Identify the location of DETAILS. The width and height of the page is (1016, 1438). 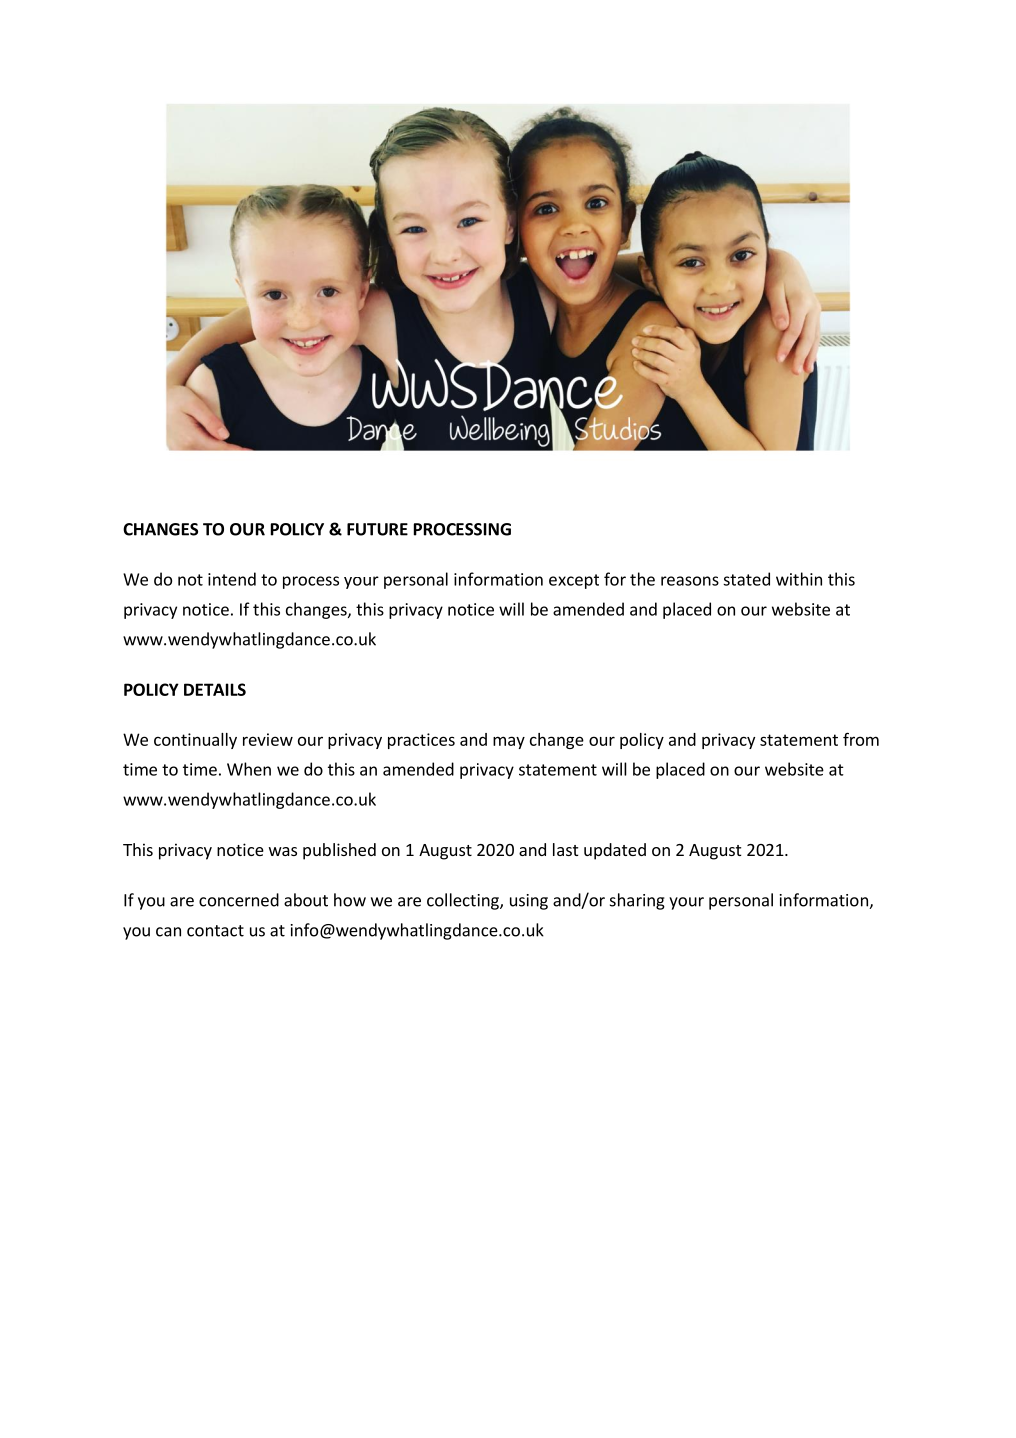
(215, 689).
